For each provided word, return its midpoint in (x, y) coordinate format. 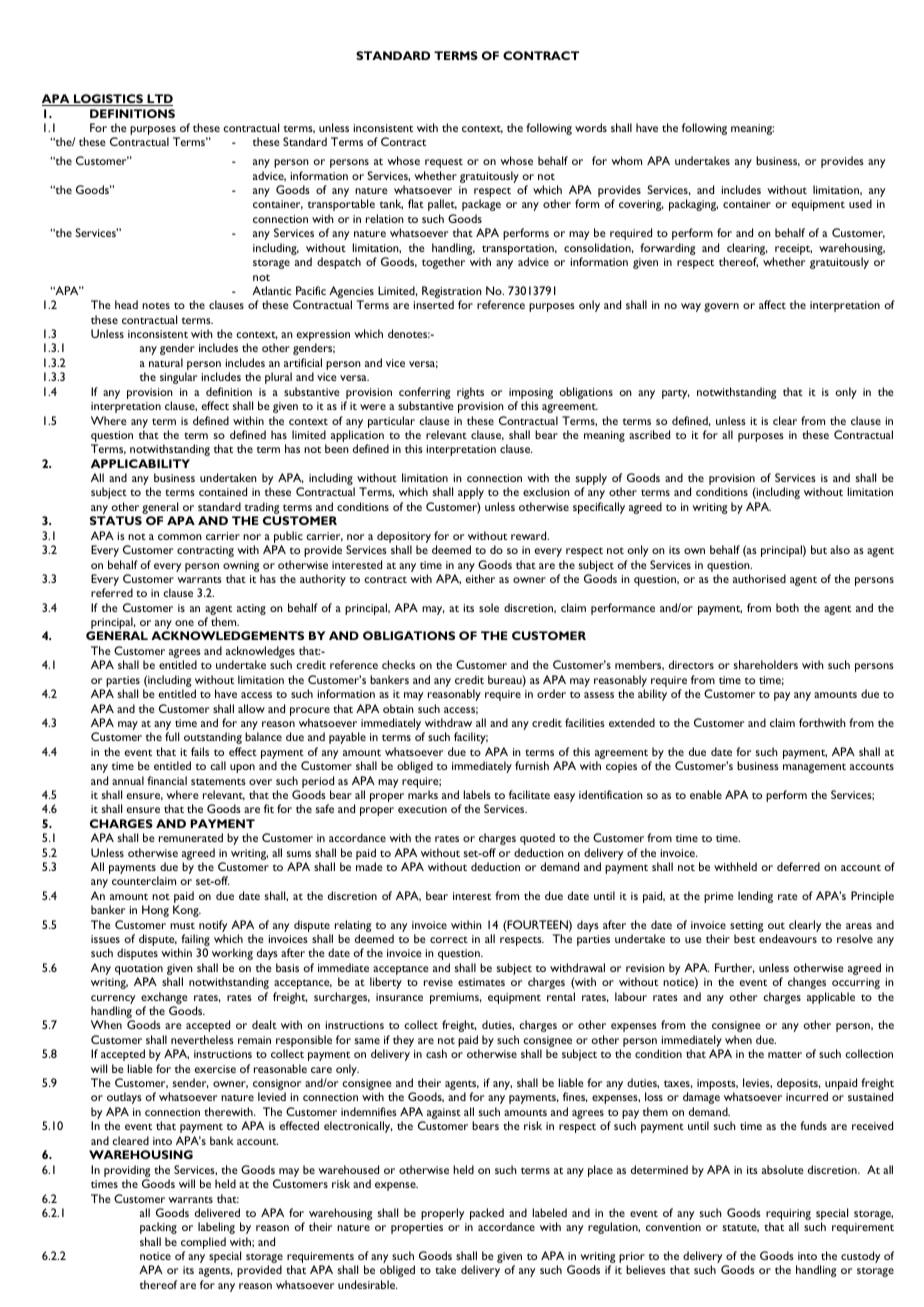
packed (487, 1214)
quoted (537, 839)
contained (223, 491)
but (819, 549)
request (444, 163)
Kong (187, 911)
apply (471, 493)
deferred (798, 866)
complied (203, 1244)
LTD (159, 100)
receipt (793, 249)
